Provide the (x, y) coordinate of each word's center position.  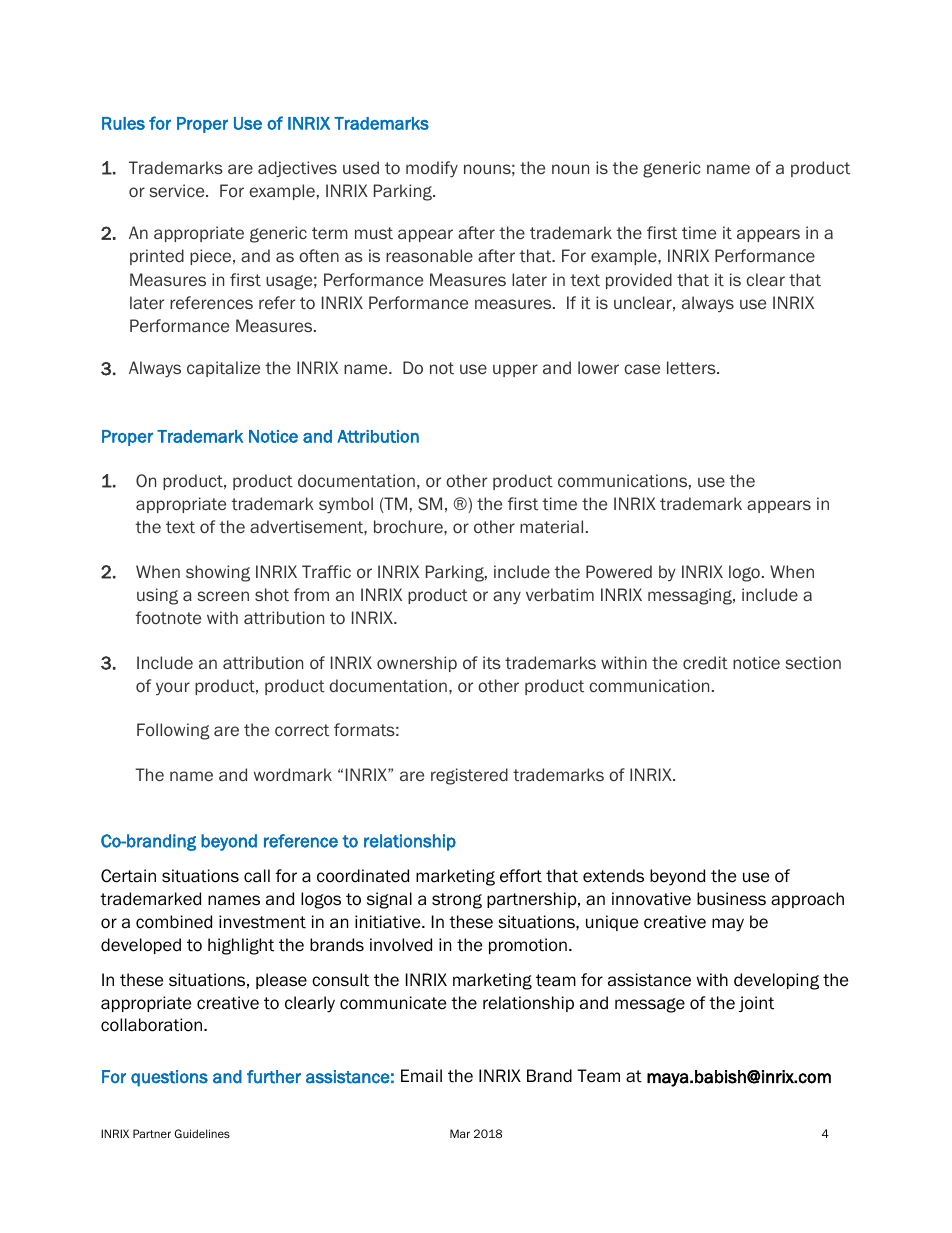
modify (432, 169)
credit (705, 662)
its (492, 662)
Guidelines (202, 1133)
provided (639, 281)
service (178, 190)
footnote (168, 617)
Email (421, 1076)
